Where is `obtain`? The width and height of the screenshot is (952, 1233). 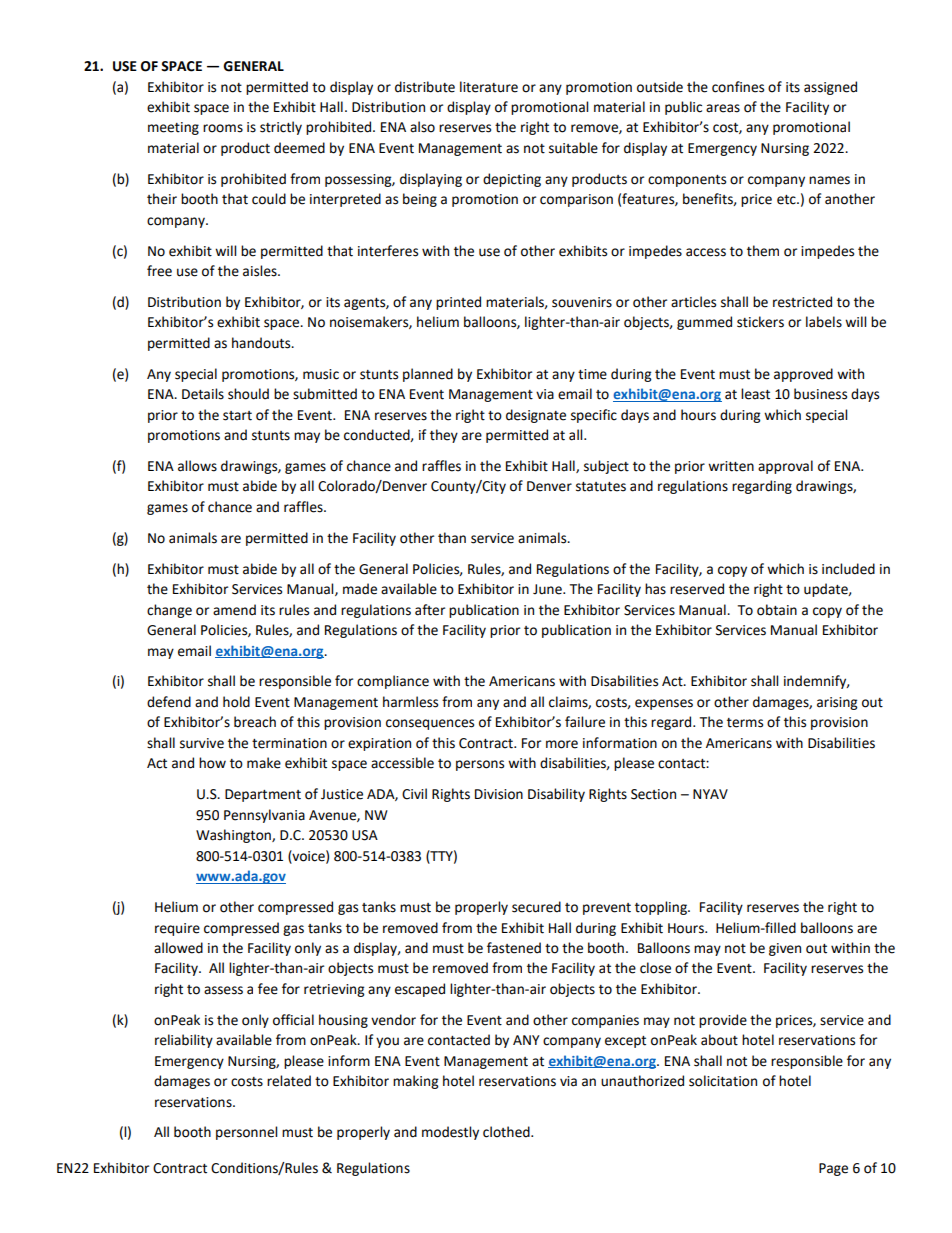 obtain is located at coordinates (777, 610).
